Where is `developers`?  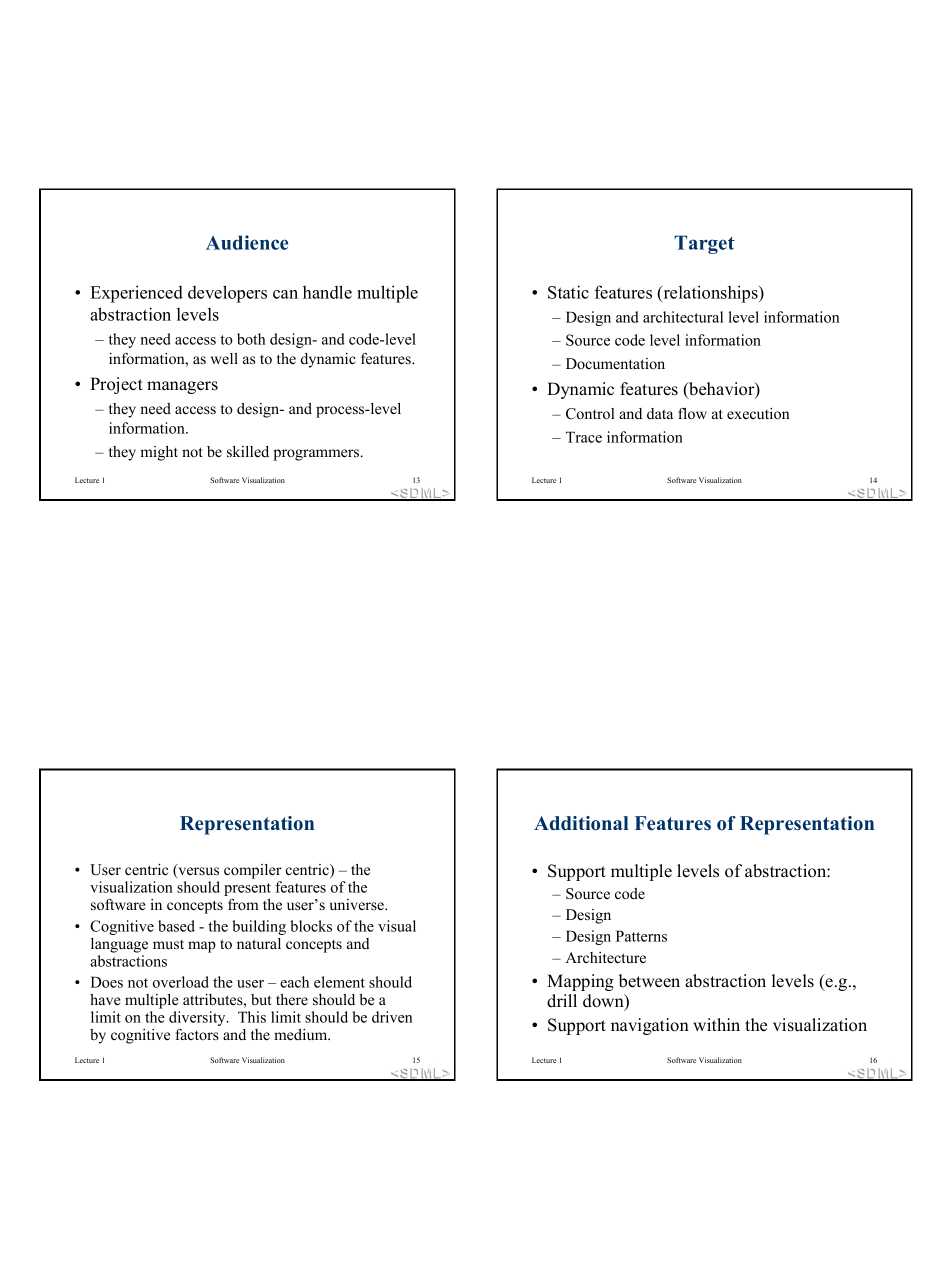 developers is located at coordinates (227, 294).
